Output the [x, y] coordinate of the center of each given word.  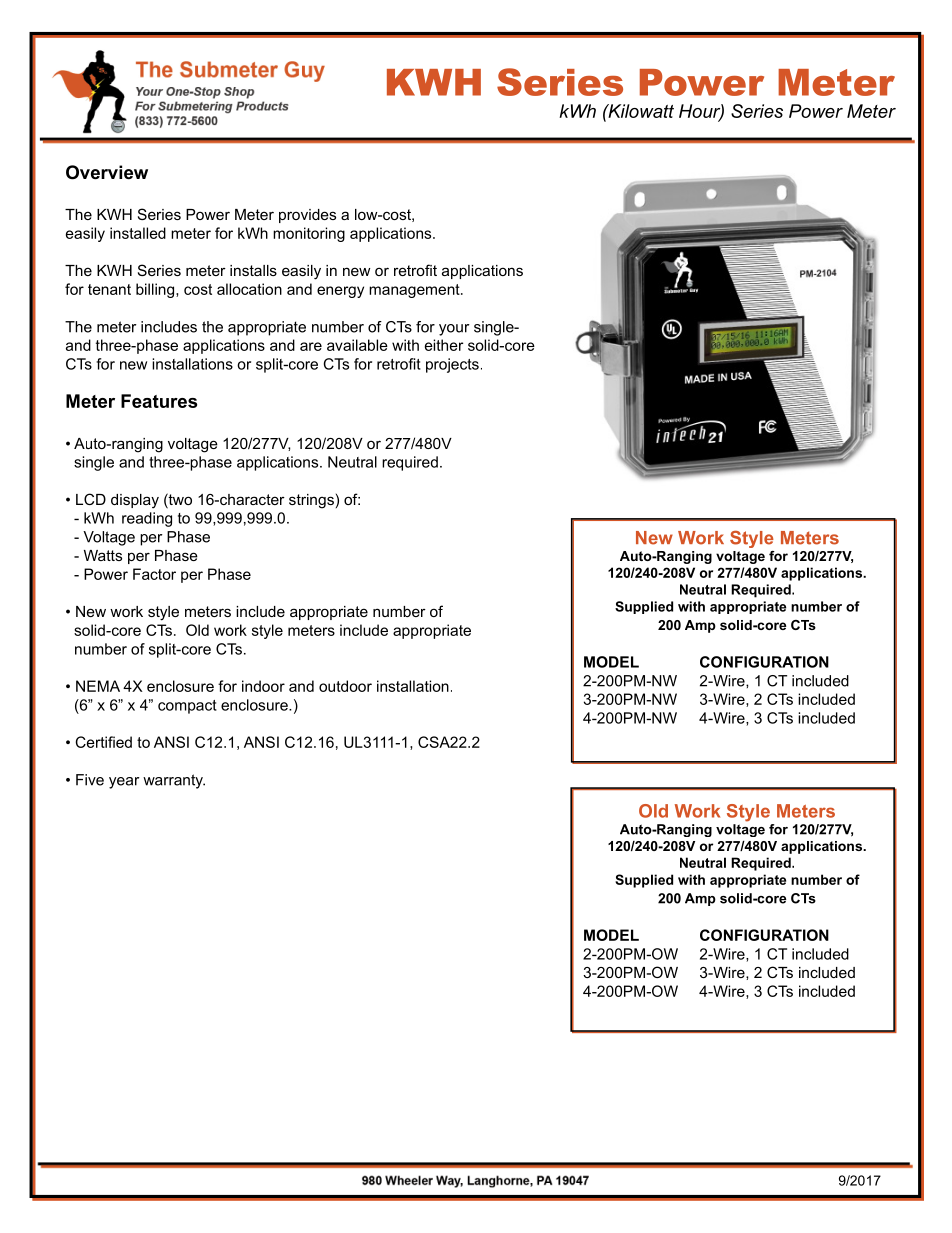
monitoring [309, 234]
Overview [107, 172]
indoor [263, 686]
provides [307, 216]
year [124, 783]
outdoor [345, 686]
